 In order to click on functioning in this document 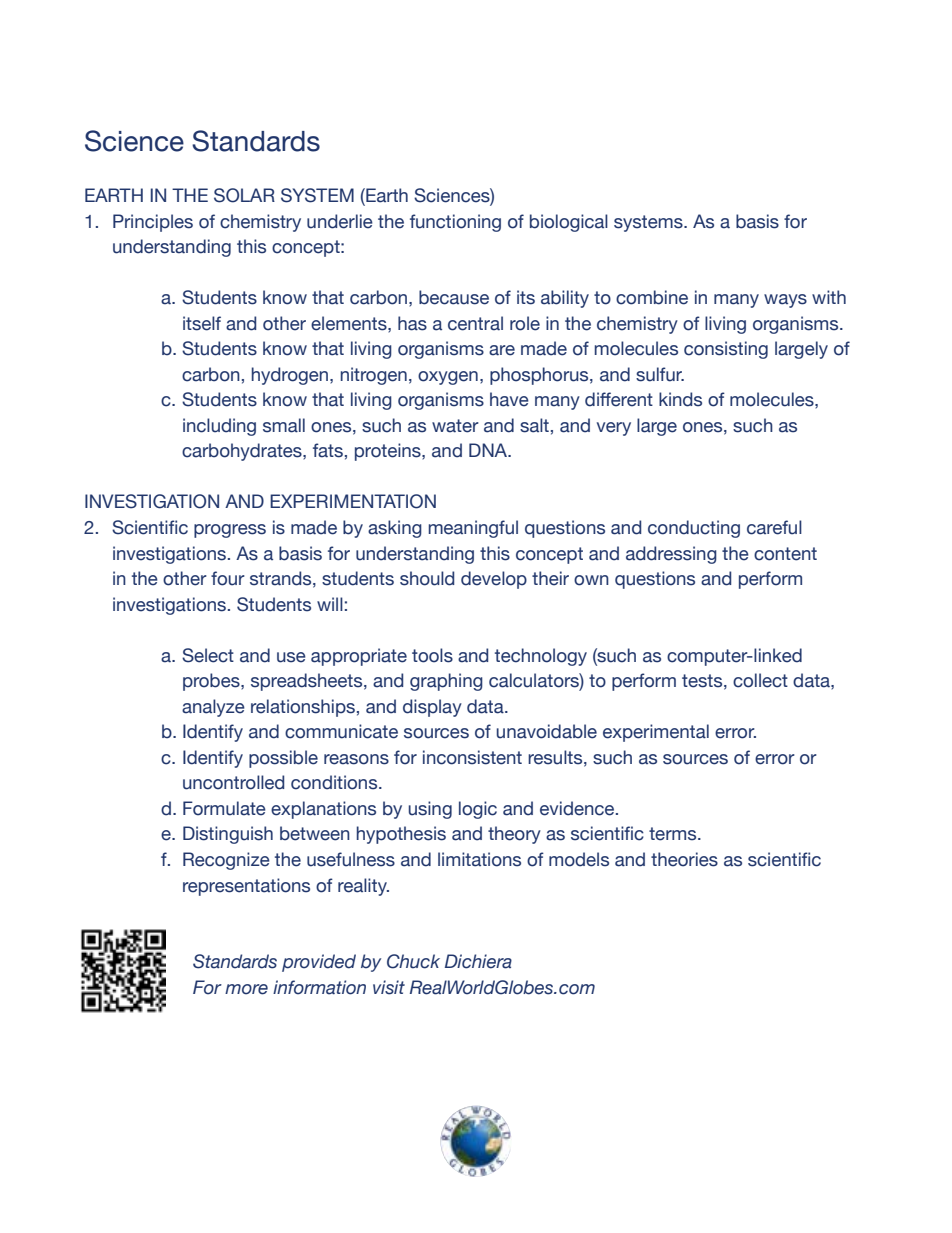, I will do `click(455, 223)`.
